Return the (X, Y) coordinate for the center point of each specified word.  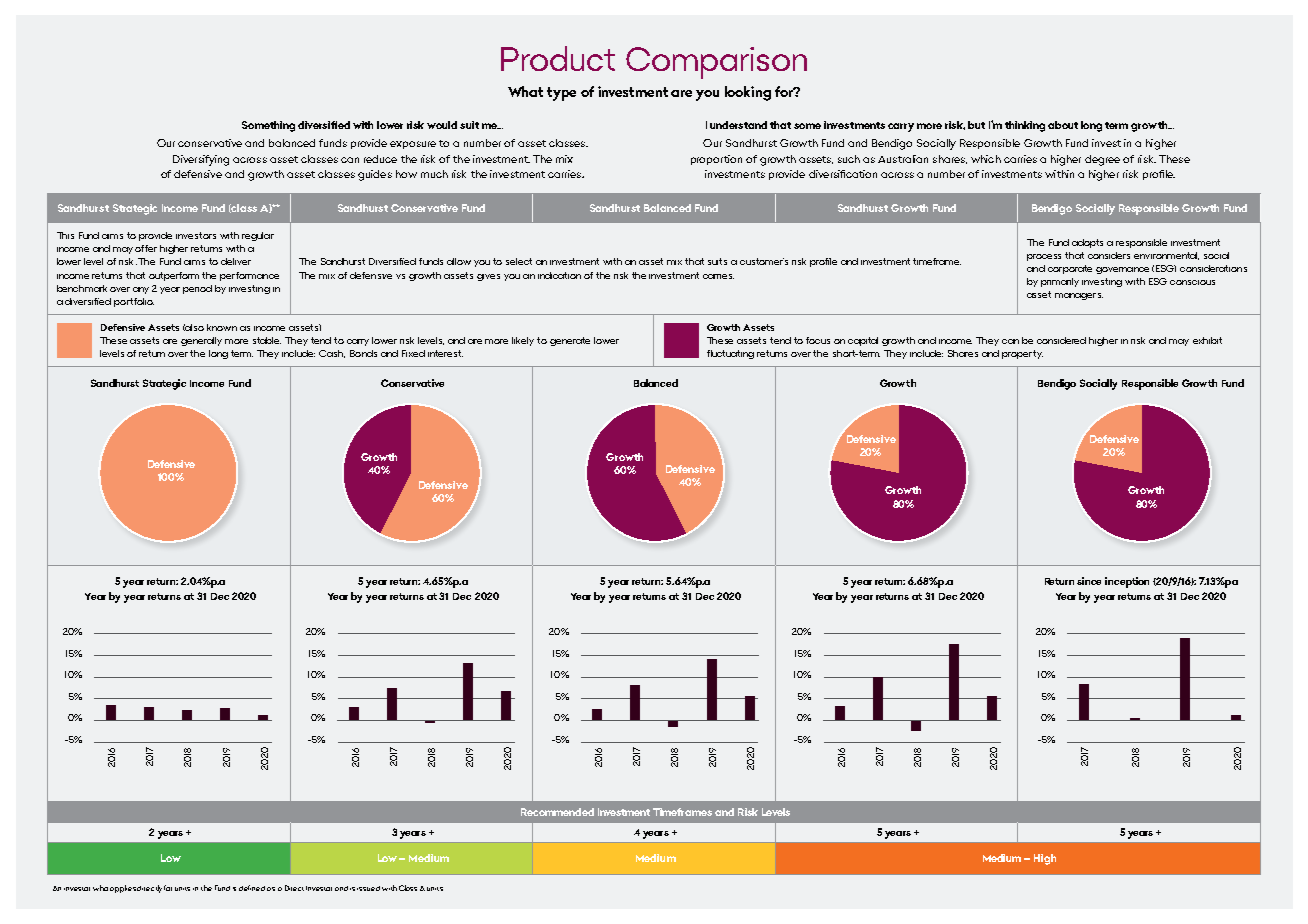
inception (1127, 582)
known (222, 327)
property (1022, 354)
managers (1079, 296)
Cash (332, 354)
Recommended (557, 812)
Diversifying (201, 160)
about (1063, 125)
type (561, 94)
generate (570, 341)
